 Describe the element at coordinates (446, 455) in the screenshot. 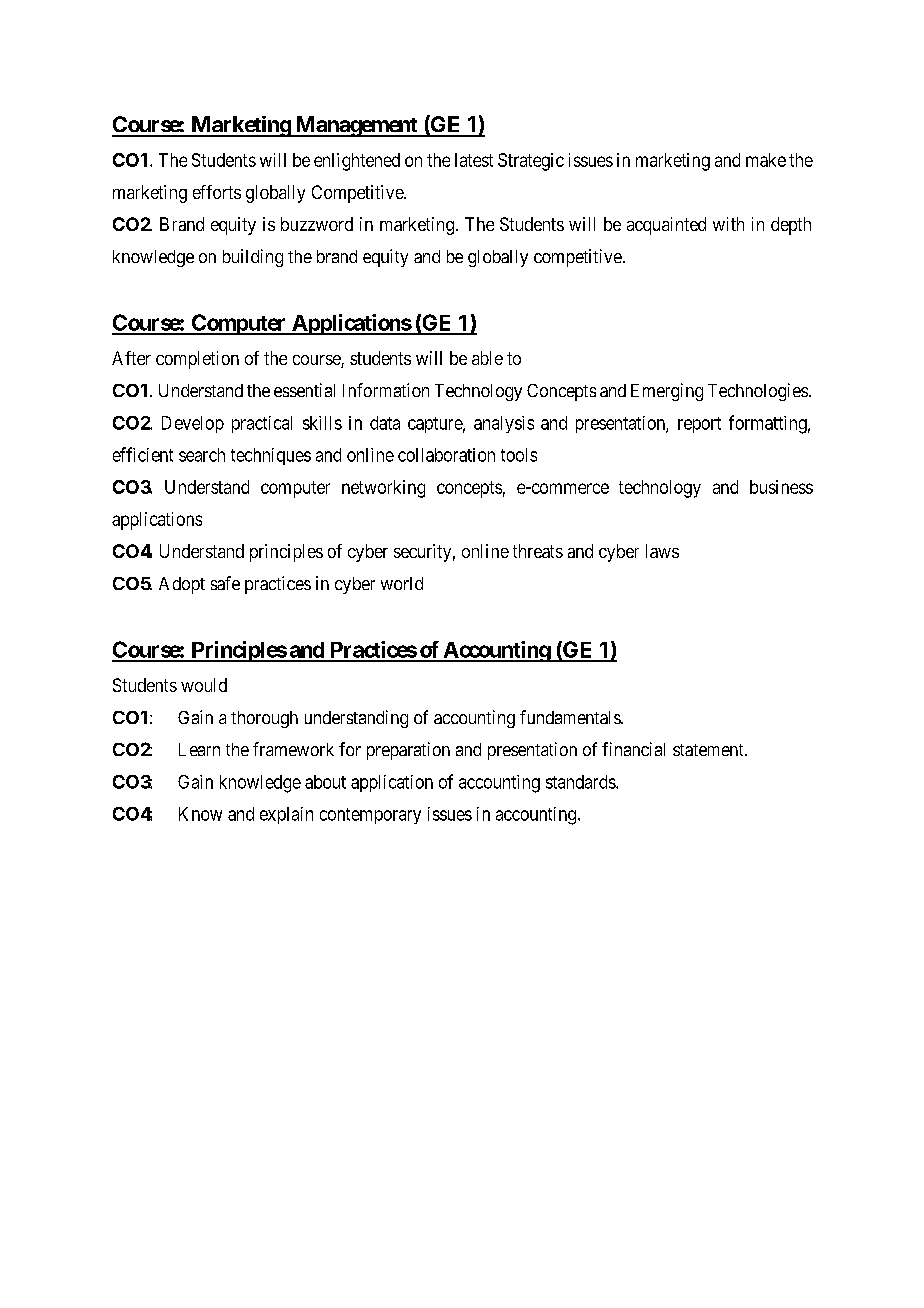

I see `collaboration` at that location.
